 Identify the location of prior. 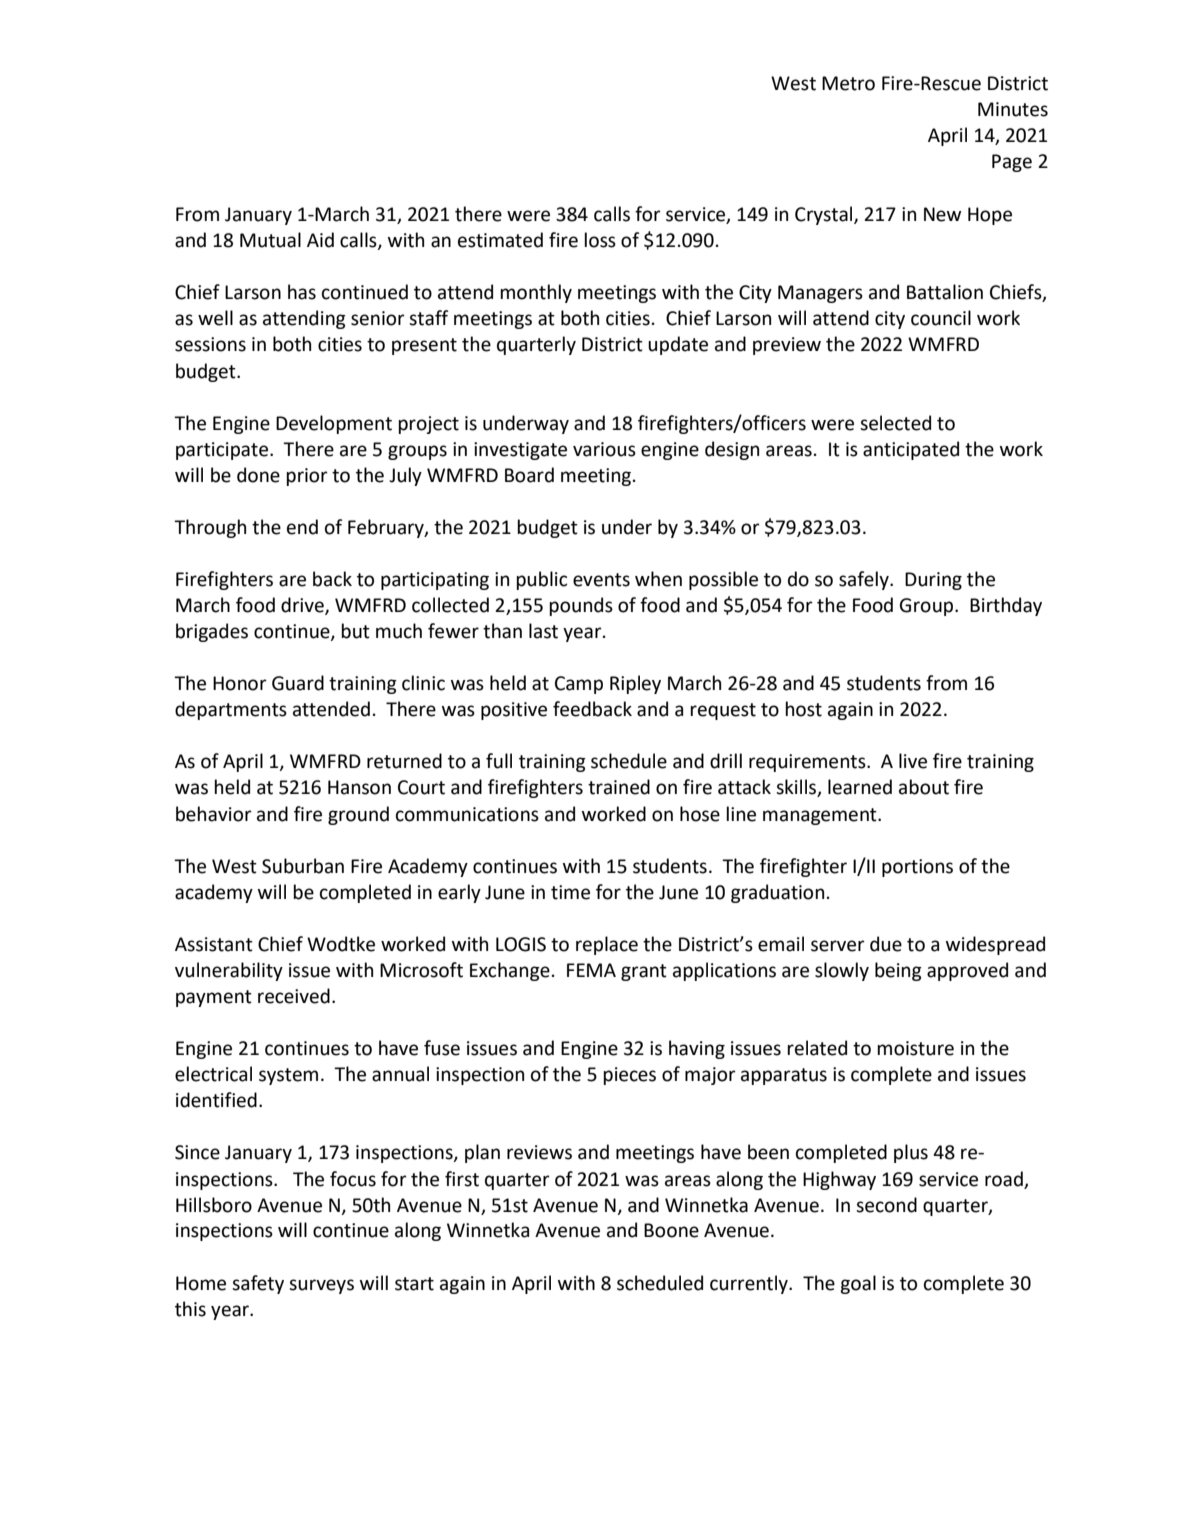
(307, 477).
